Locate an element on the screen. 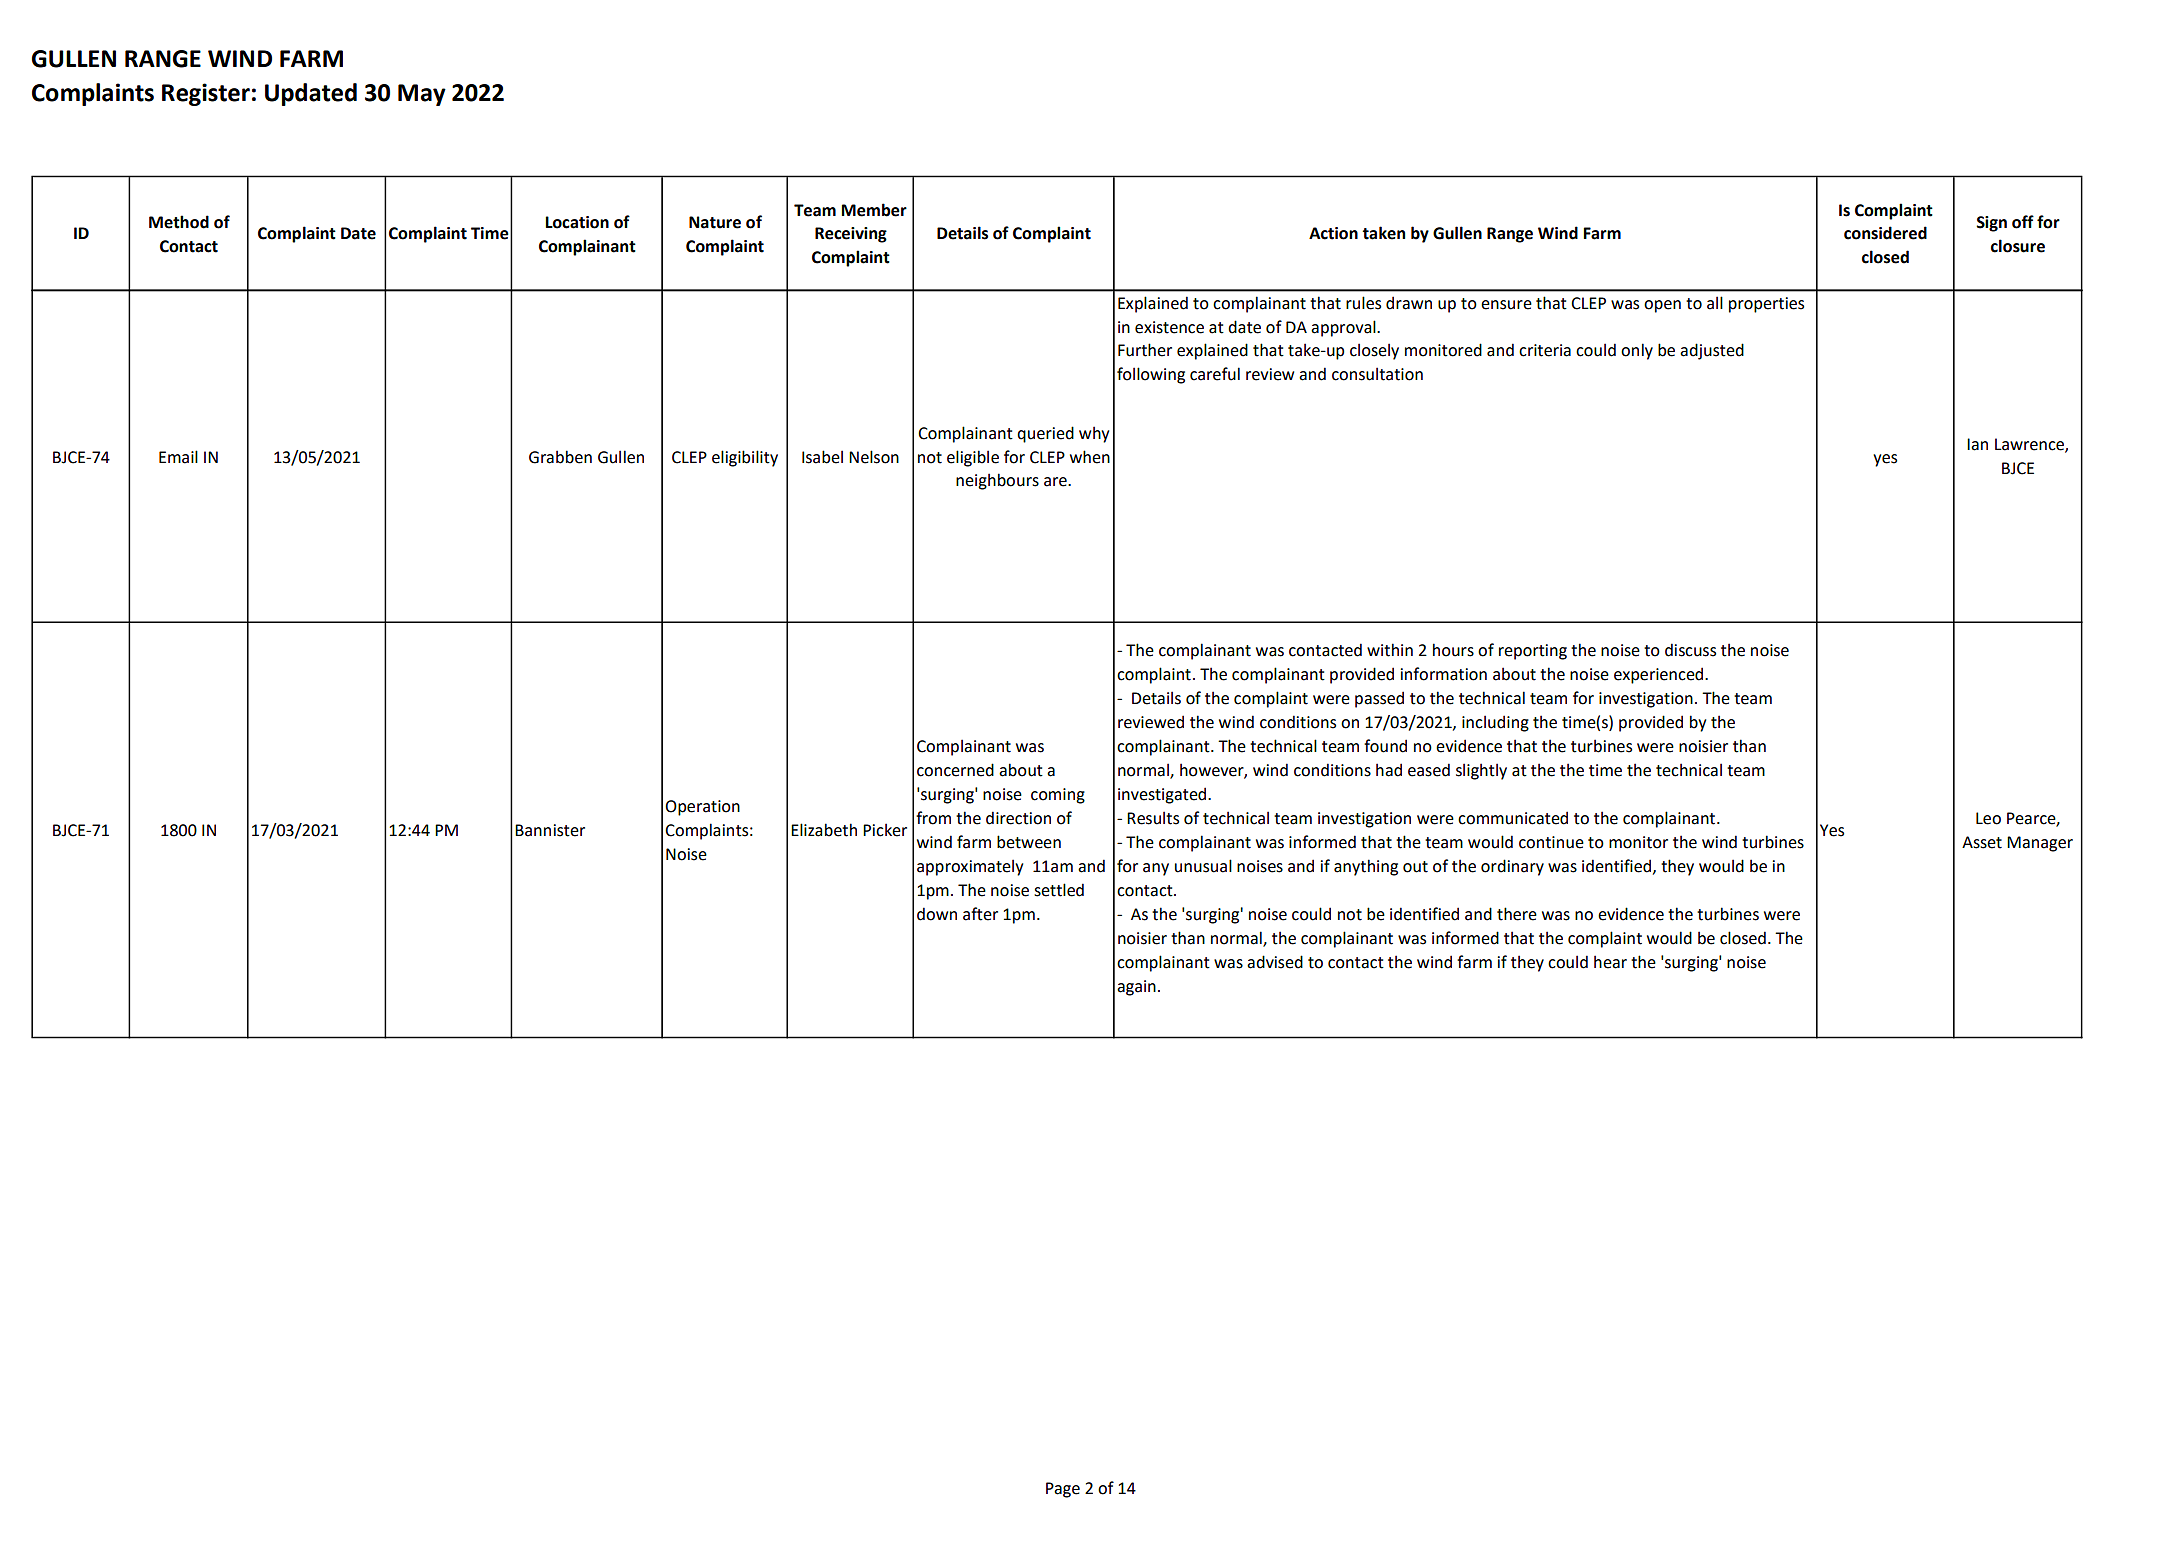 The width and height of the screenshot is (2182, 1543). adjusted is located at coordinates (1712, 351).
